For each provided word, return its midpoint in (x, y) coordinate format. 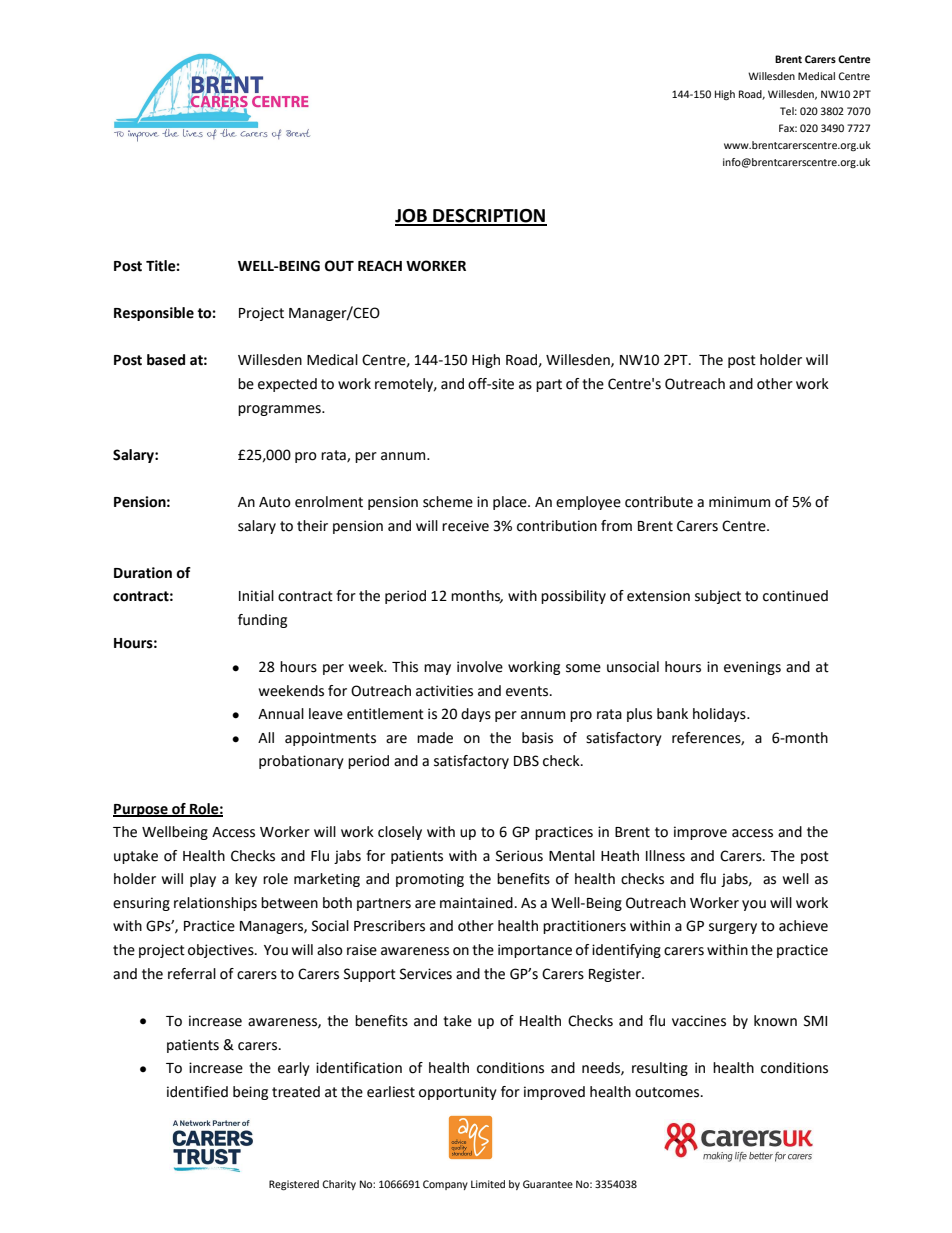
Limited (488, 1184)
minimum (739, 502)
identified (197, 1092)
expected (287, 385)
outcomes (668, 1092)
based (166, 360)
